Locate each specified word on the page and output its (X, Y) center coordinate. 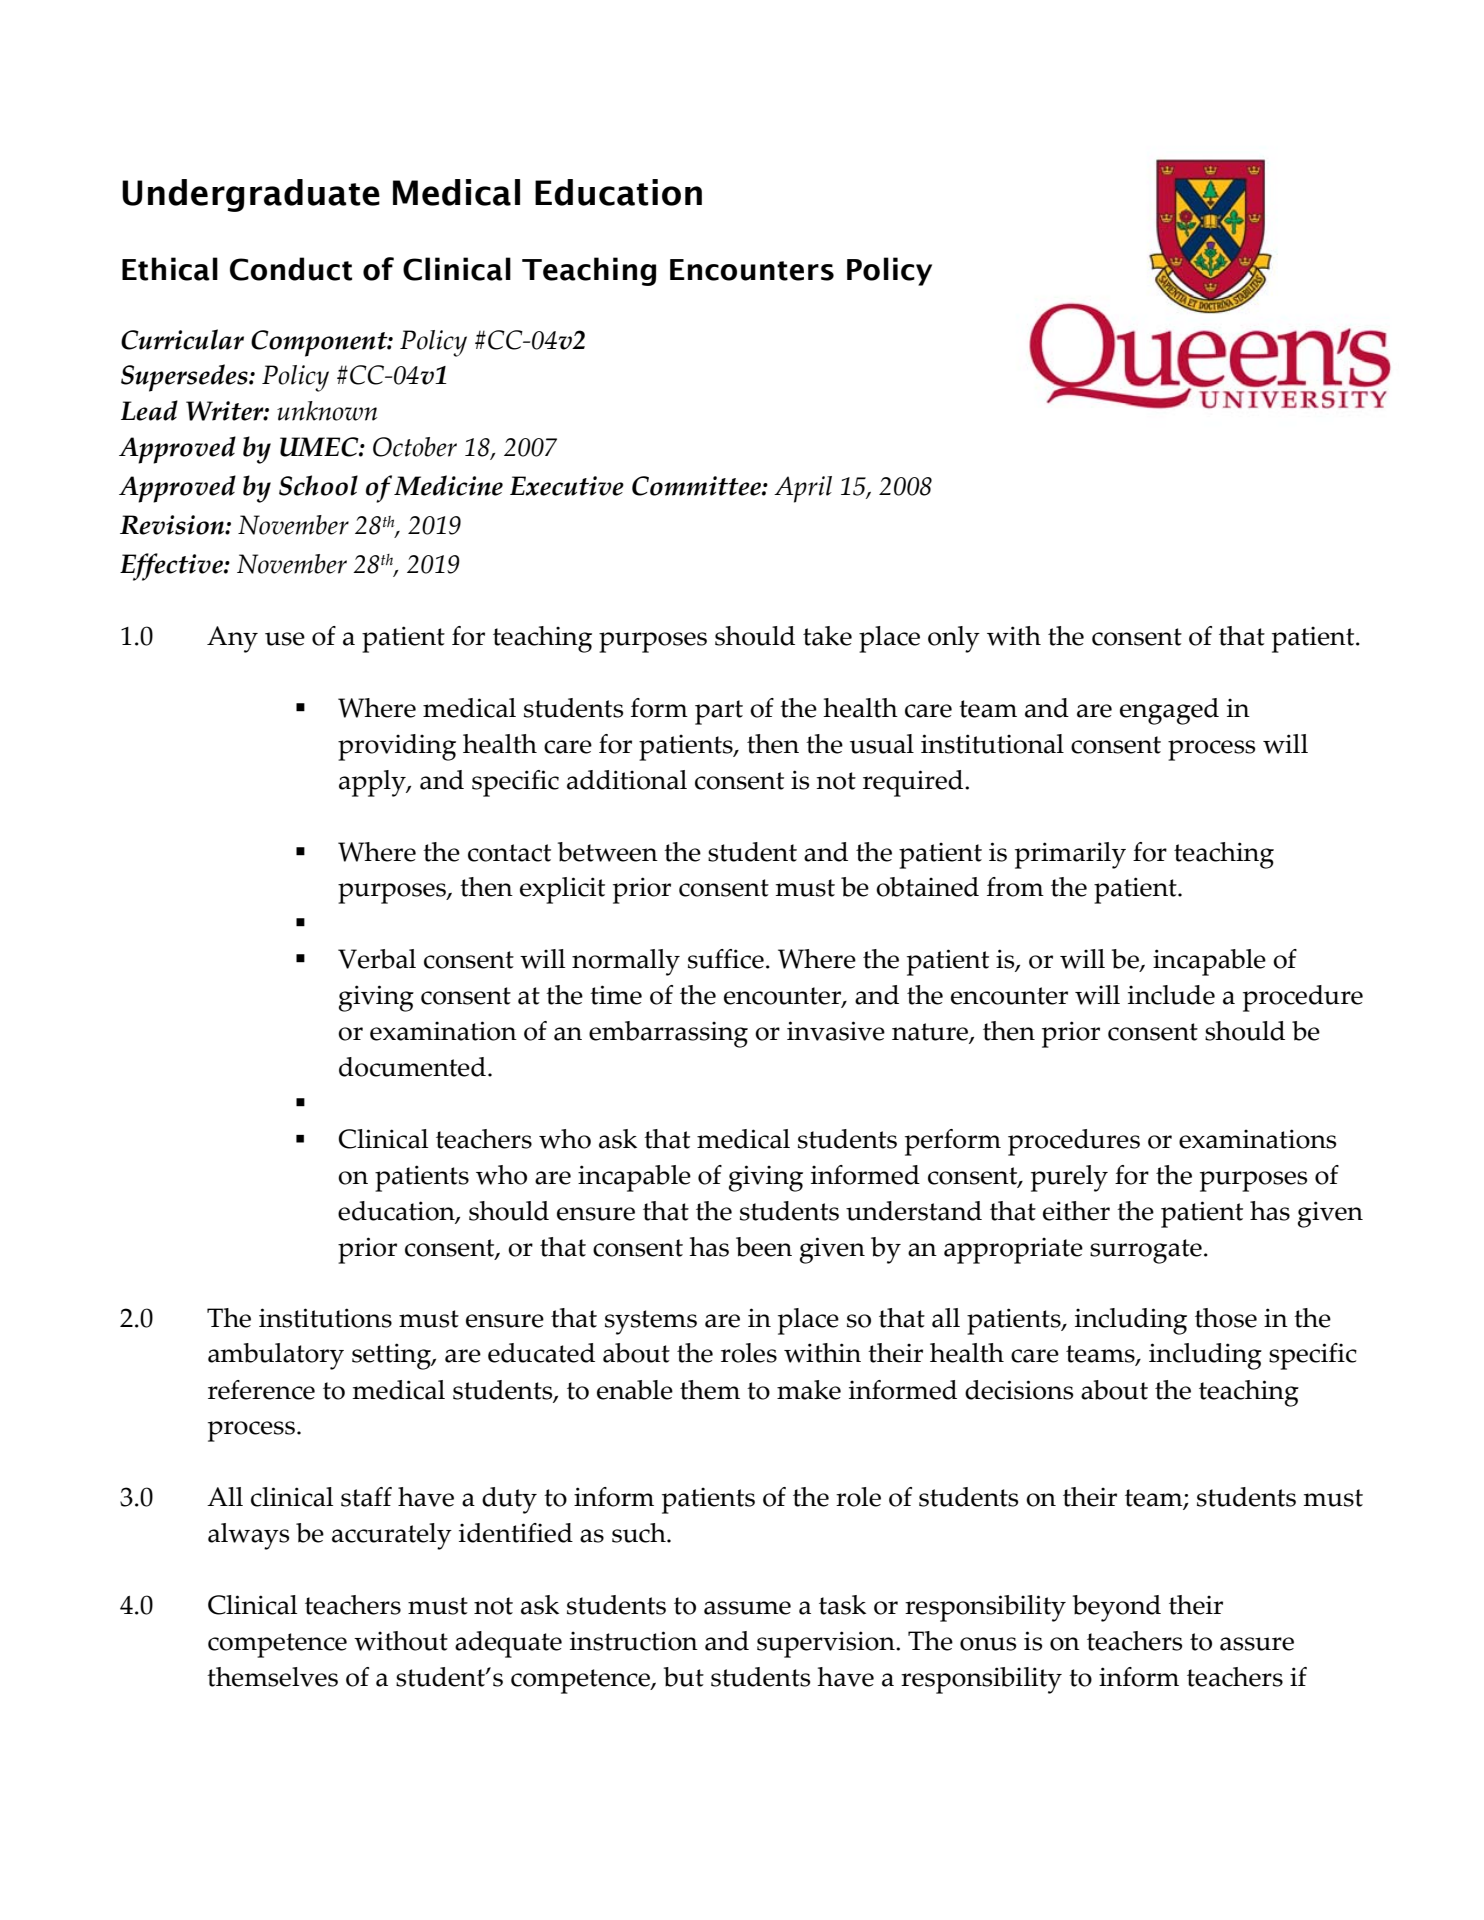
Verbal (377, 959)
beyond (1117, 1608)
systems (651, 1322)
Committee (697, 486)
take (827, 636)
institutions (325, 1318)
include (1171, 995)
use (285, 639)
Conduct (291, 269)
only (954, 639)
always (248, 1536)
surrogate (1146, 1251)
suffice (726, 959)
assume (747, 1608)
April (803, 489)
